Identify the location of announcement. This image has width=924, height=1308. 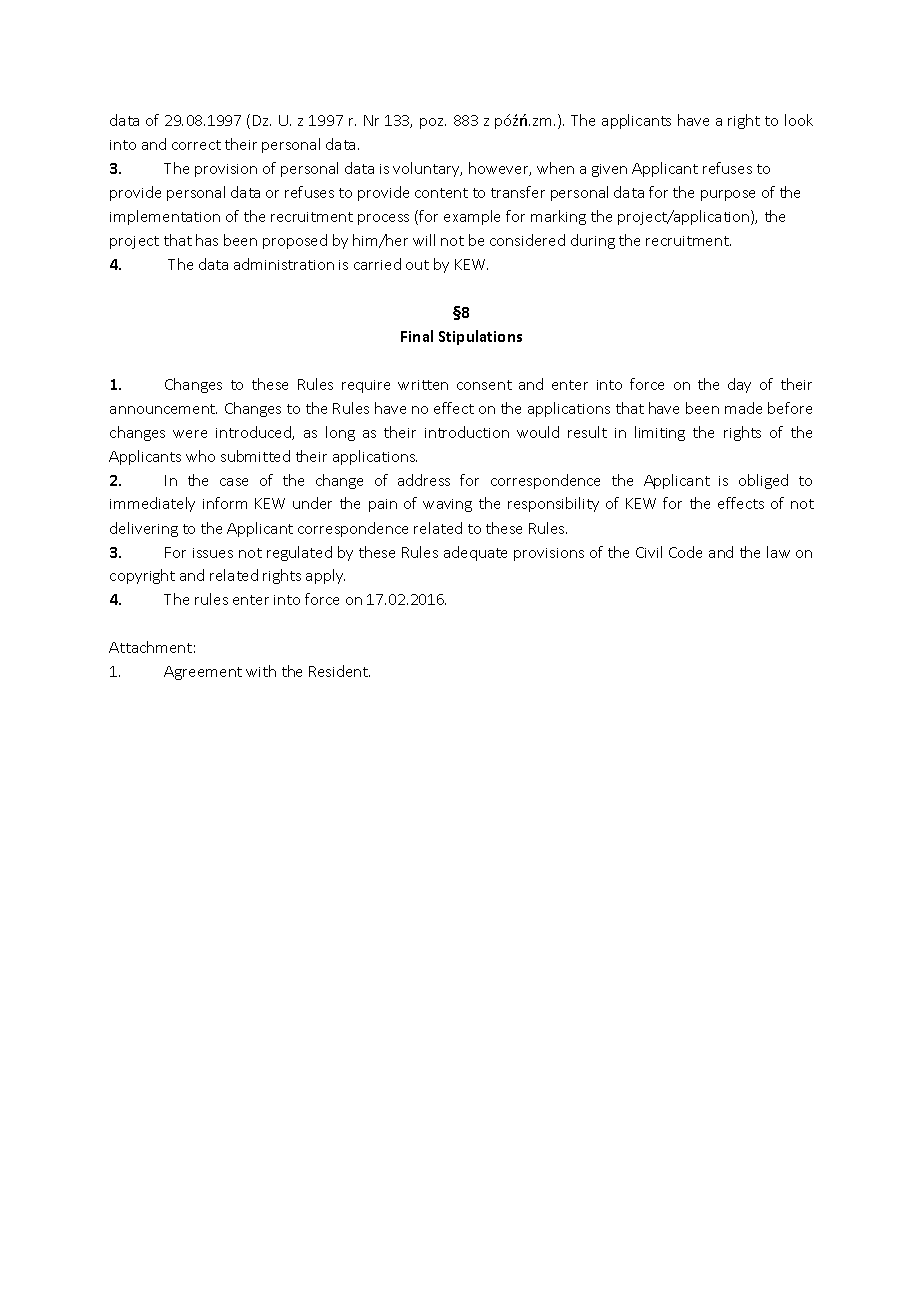
(163, 409).
